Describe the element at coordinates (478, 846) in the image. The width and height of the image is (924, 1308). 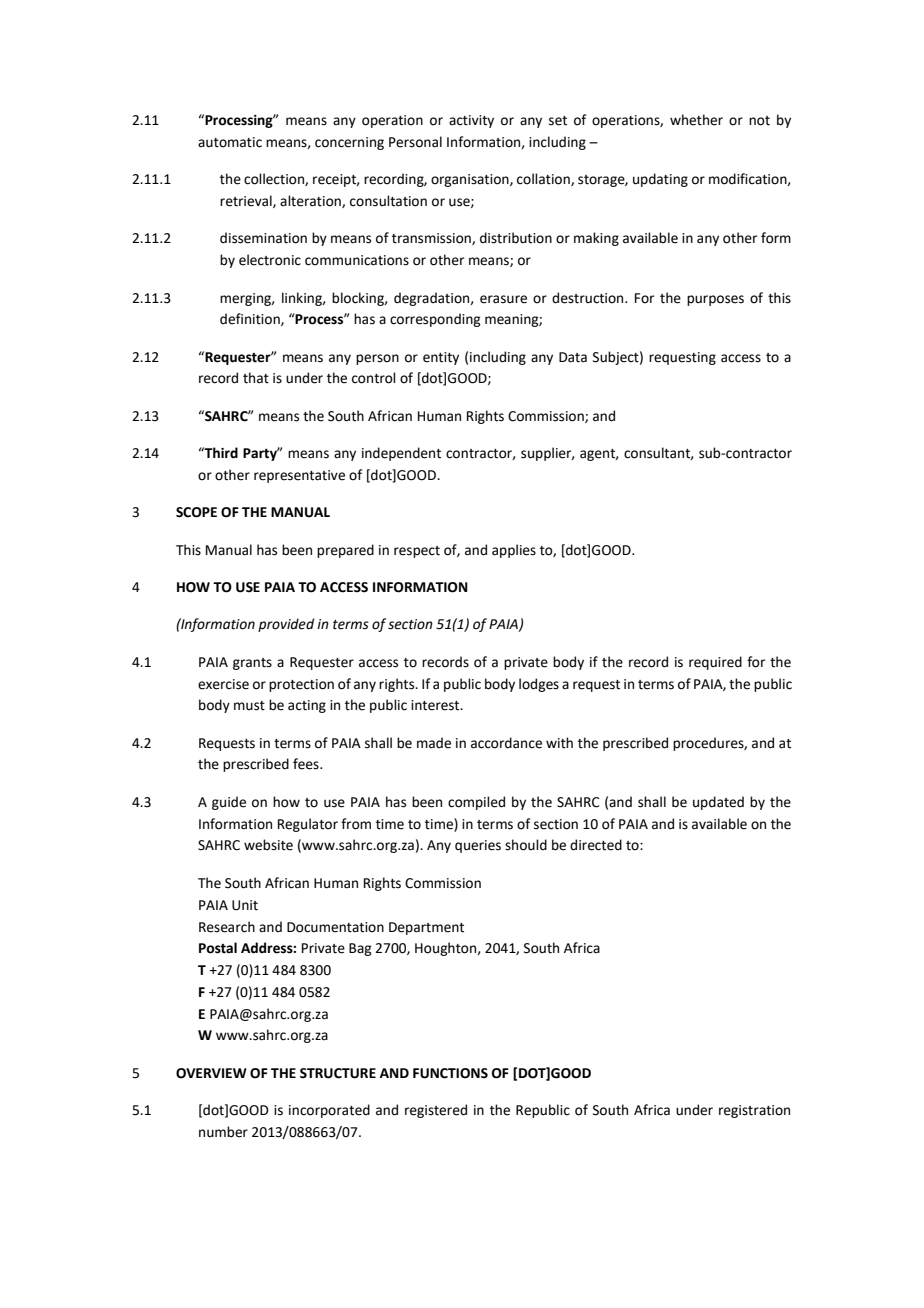
I see `queries` at that location.
